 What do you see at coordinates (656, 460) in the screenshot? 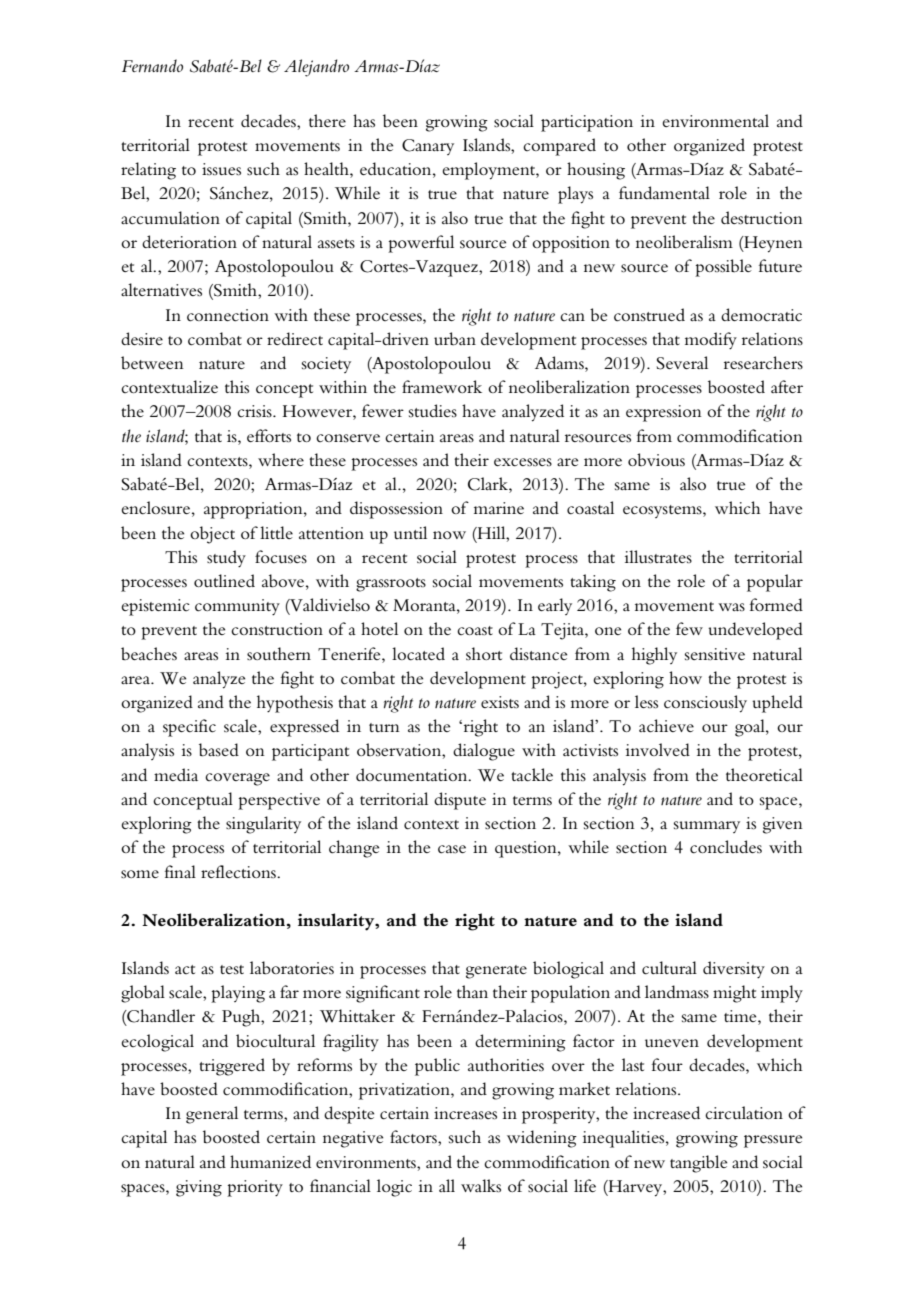
I see `obvious` at bounding box center [656, 460].
